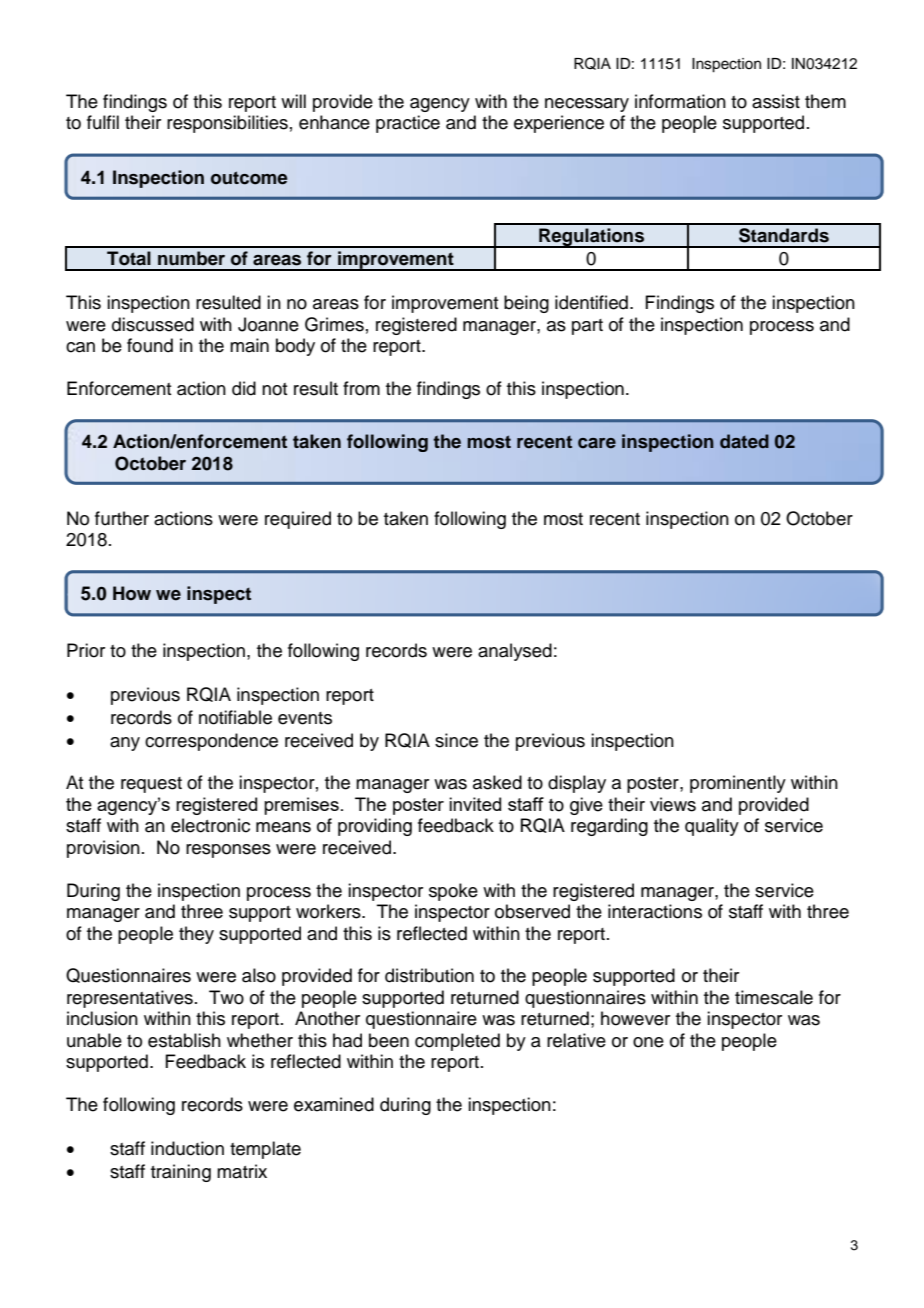  I want to click on analysed, so click(515, 652).
